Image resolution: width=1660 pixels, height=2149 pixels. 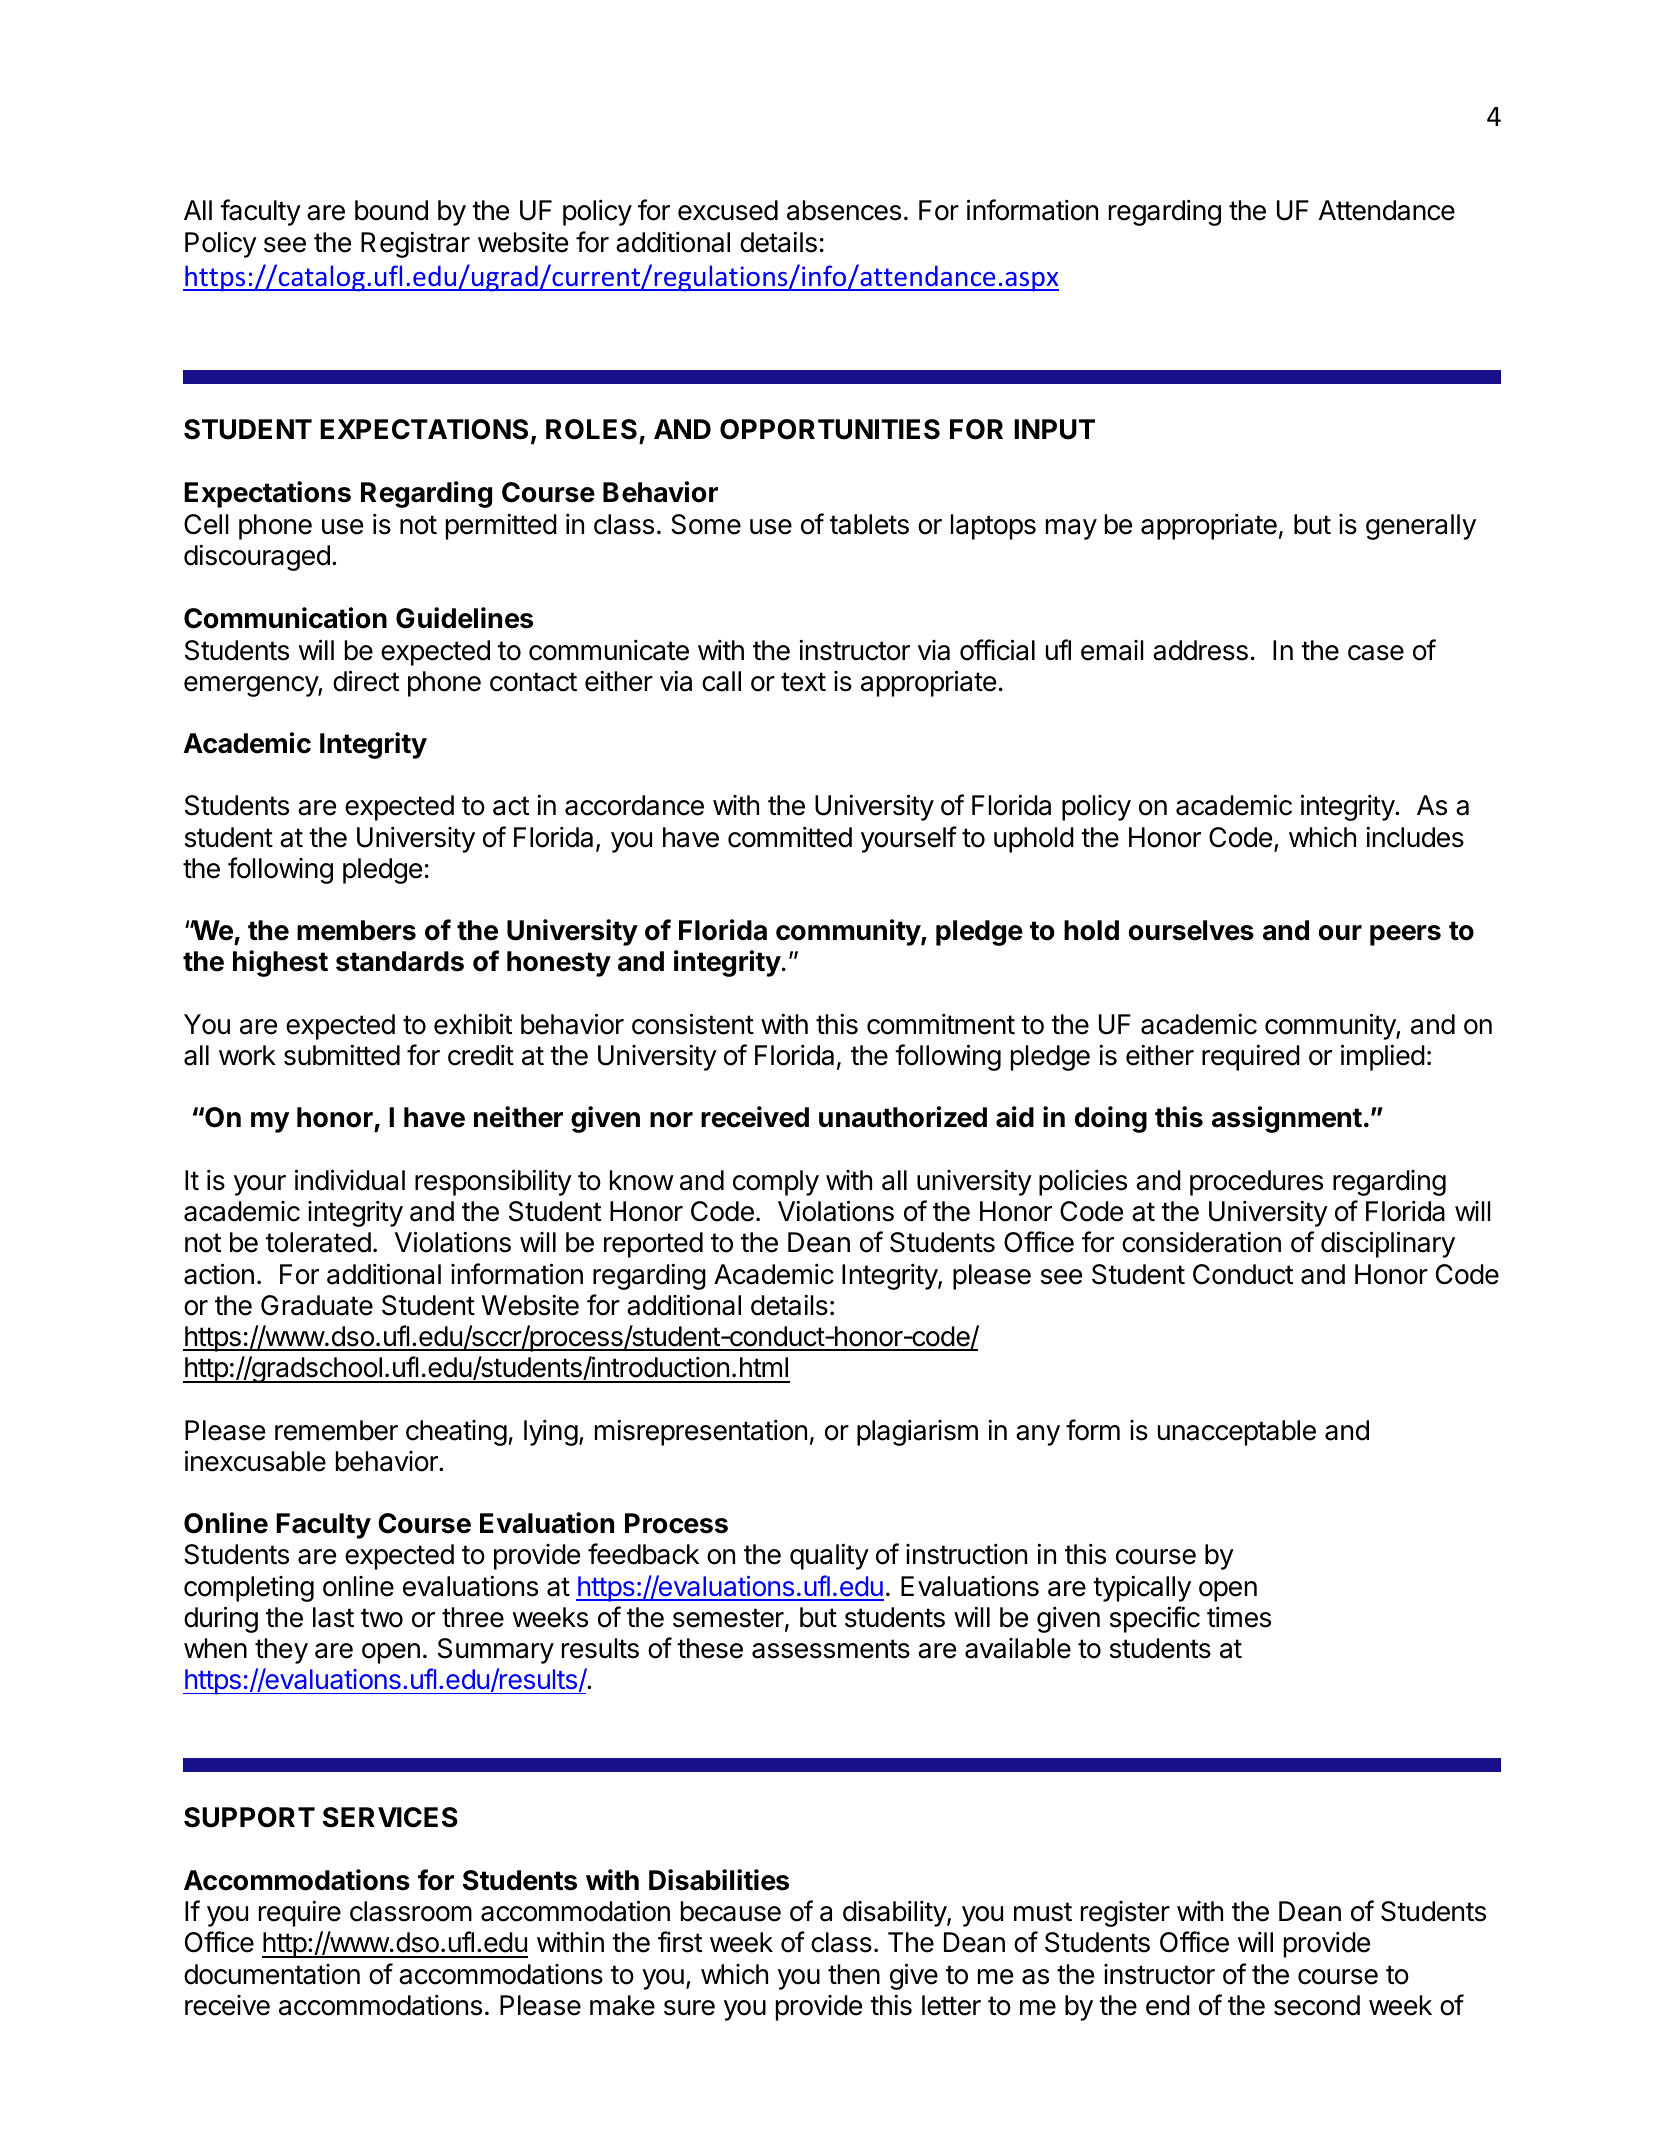 I want to click on Registrar, so click(x=415, y=244).
